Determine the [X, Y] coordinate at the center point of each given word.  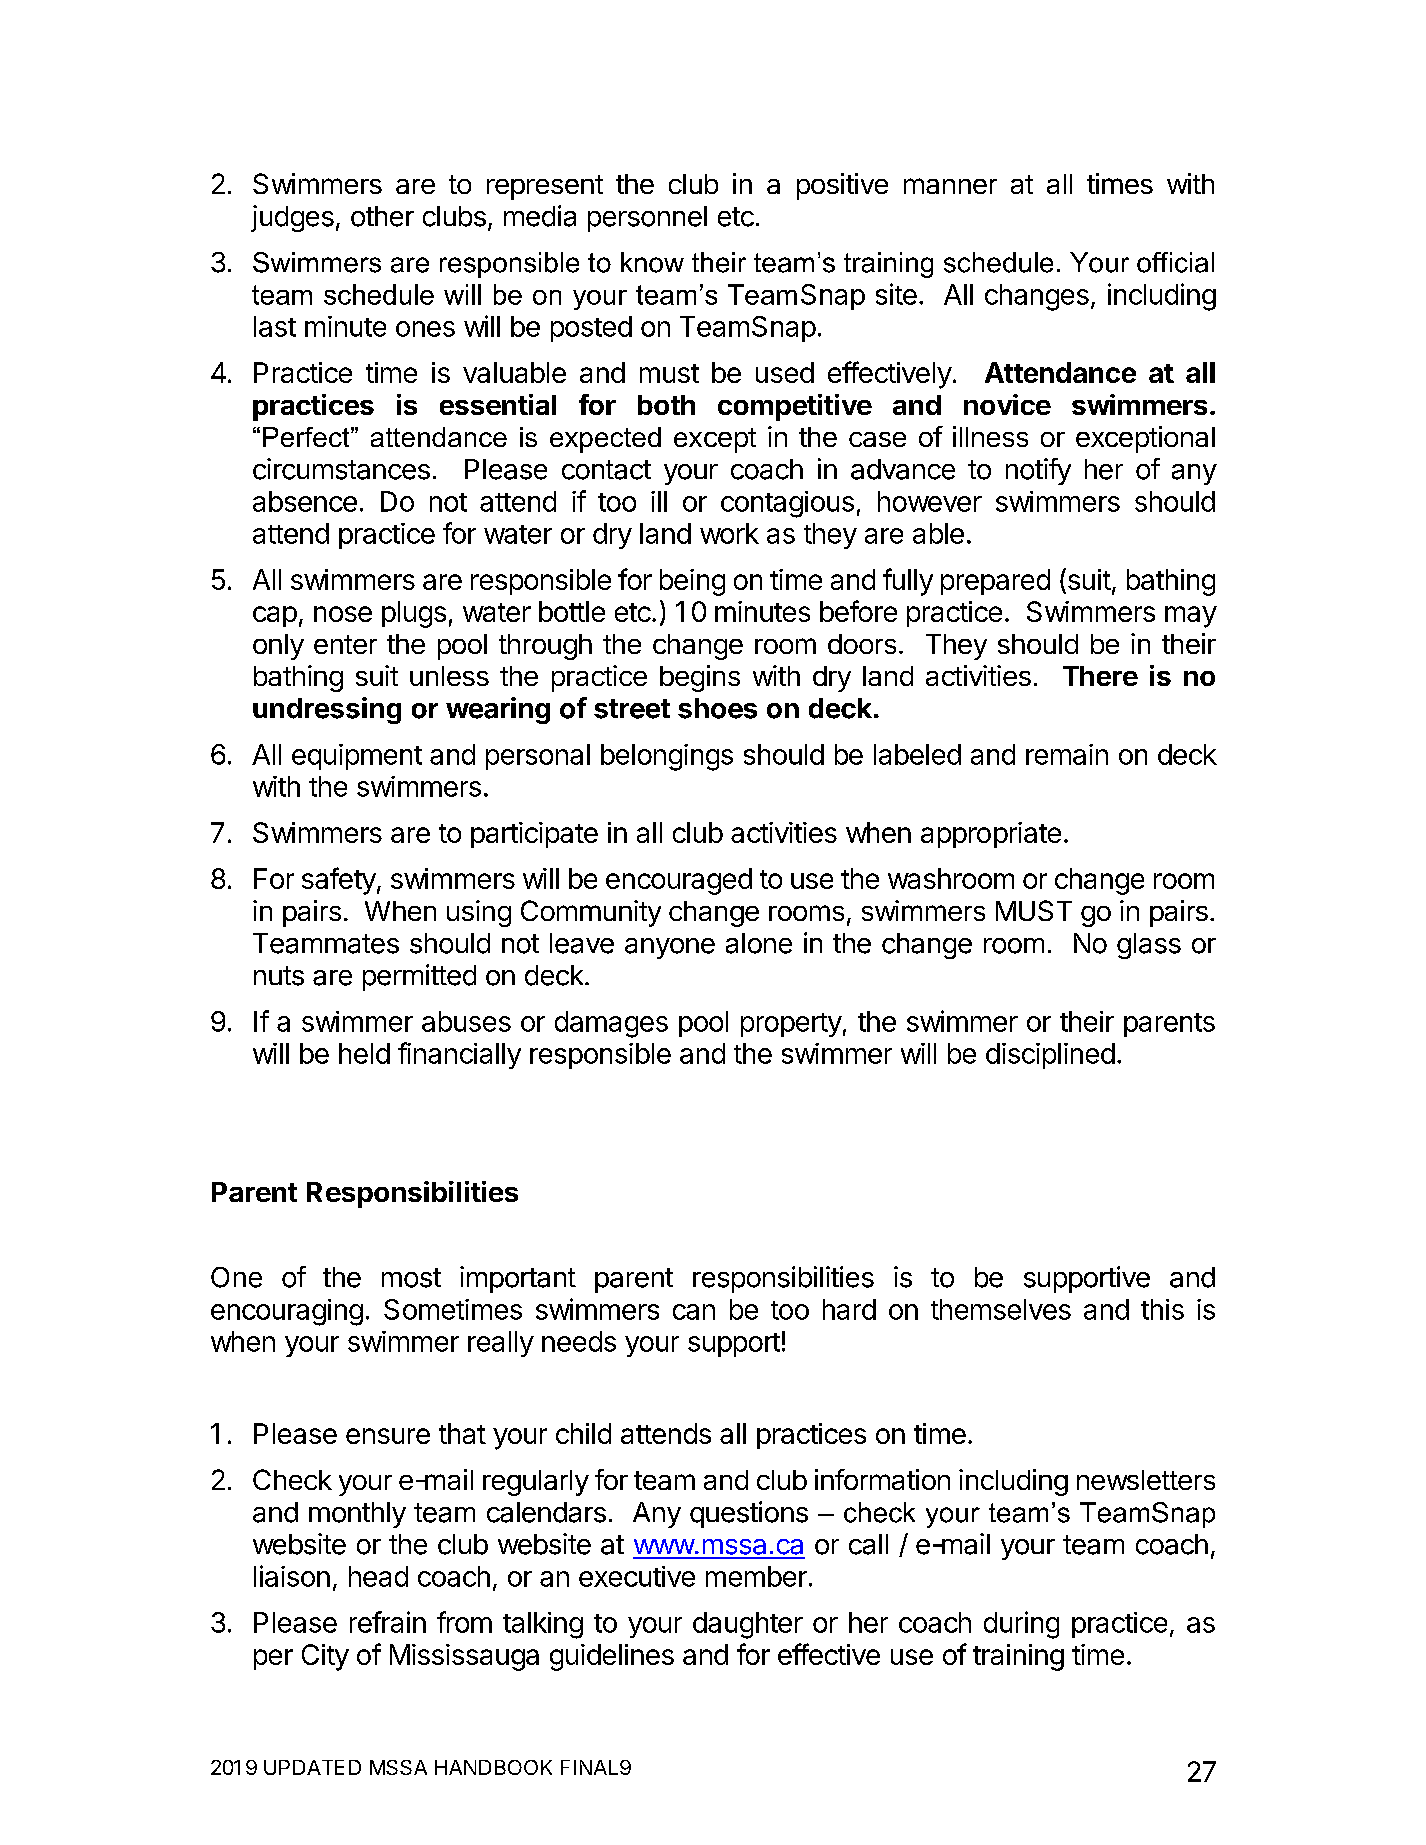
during [1021, 1625]
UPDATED [312, 1767]
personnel [647, 219]
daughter [748, 1625]
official [1175, 262]
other [382, 216]
